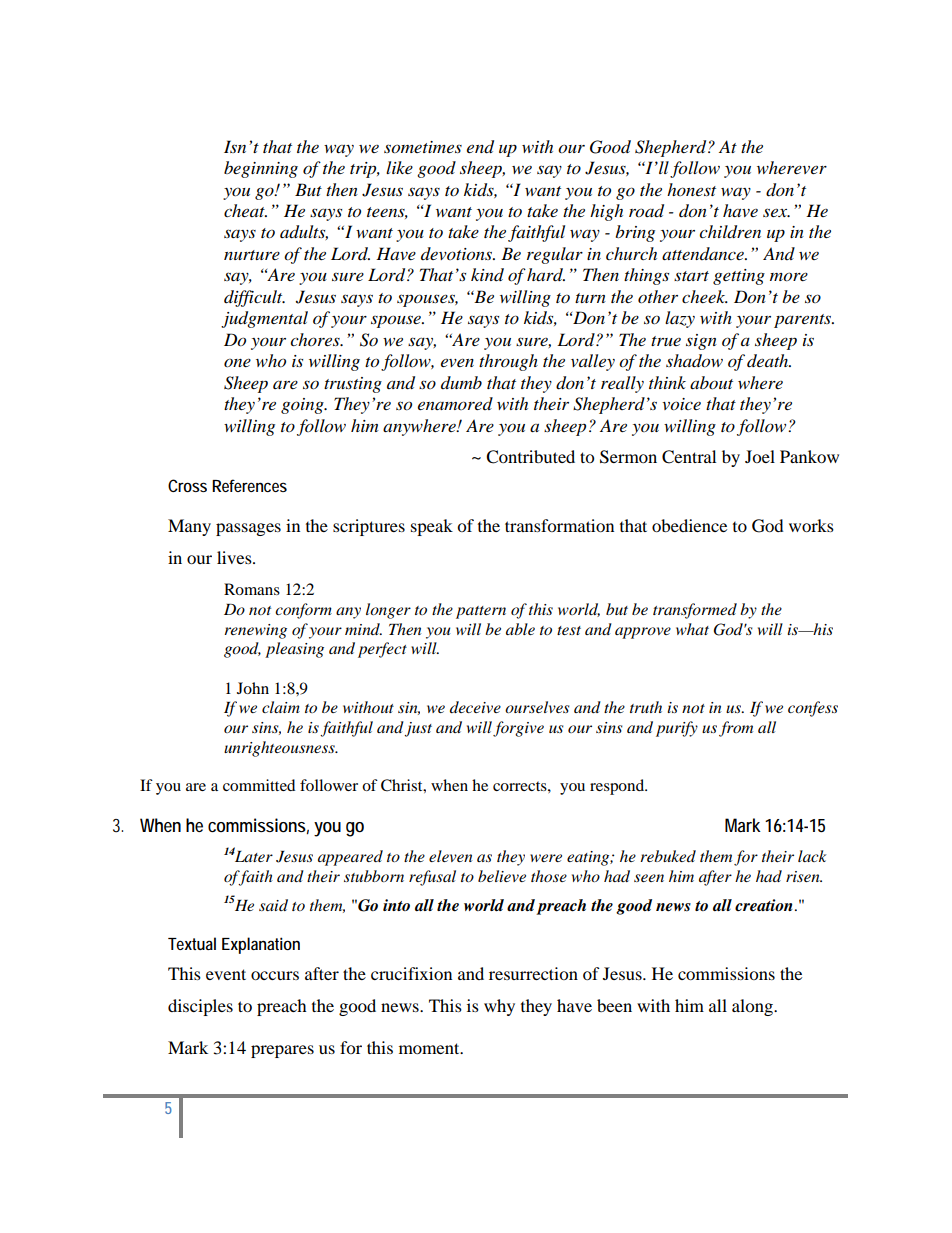 The image size is (952, 1233). What do you see at coordinates (530, 457) in the screenshot?
I see `Contributed` at bounding box center [530, 457].
